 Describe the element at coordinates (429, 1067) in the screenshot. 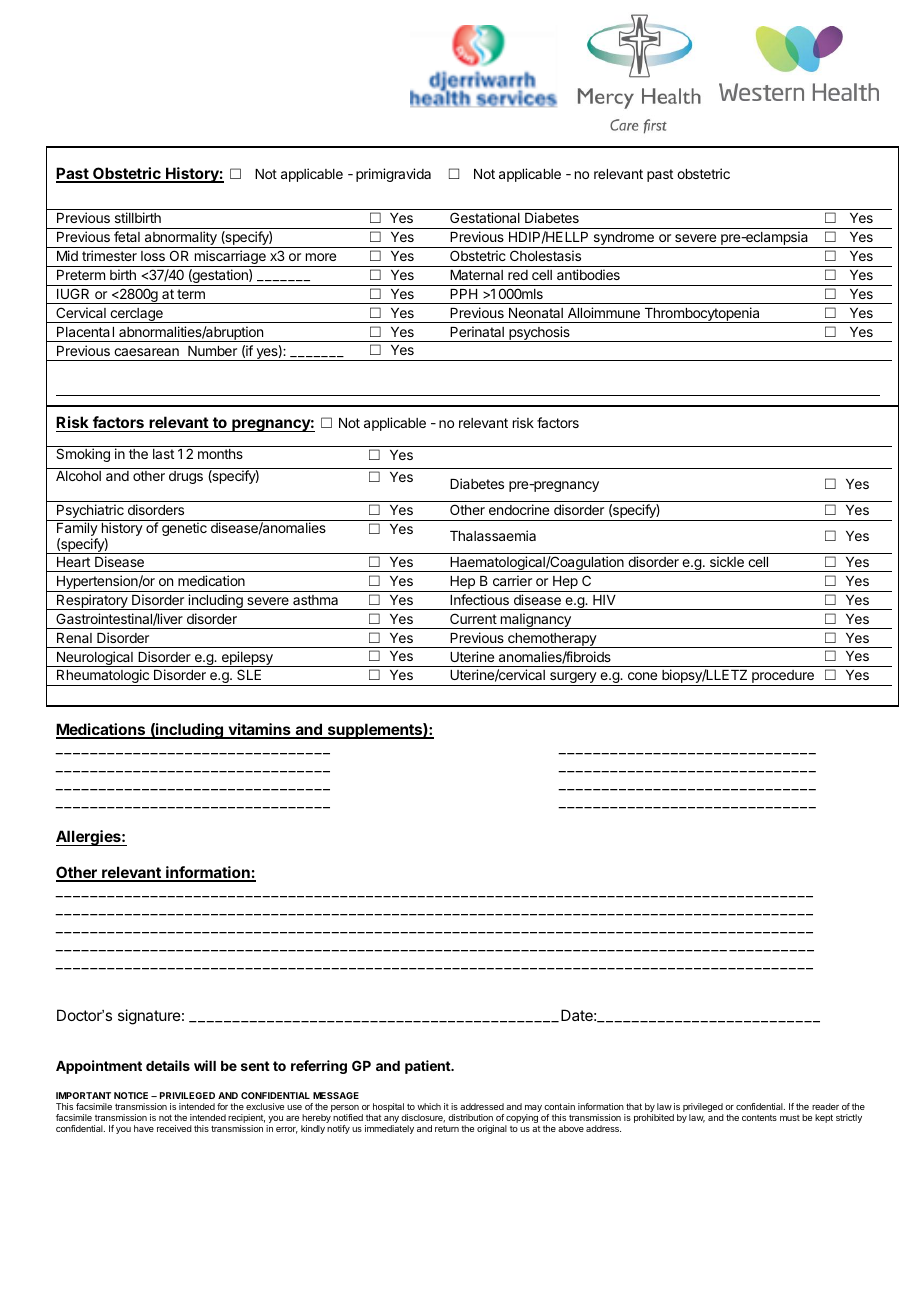

I see `patient` at that location.
